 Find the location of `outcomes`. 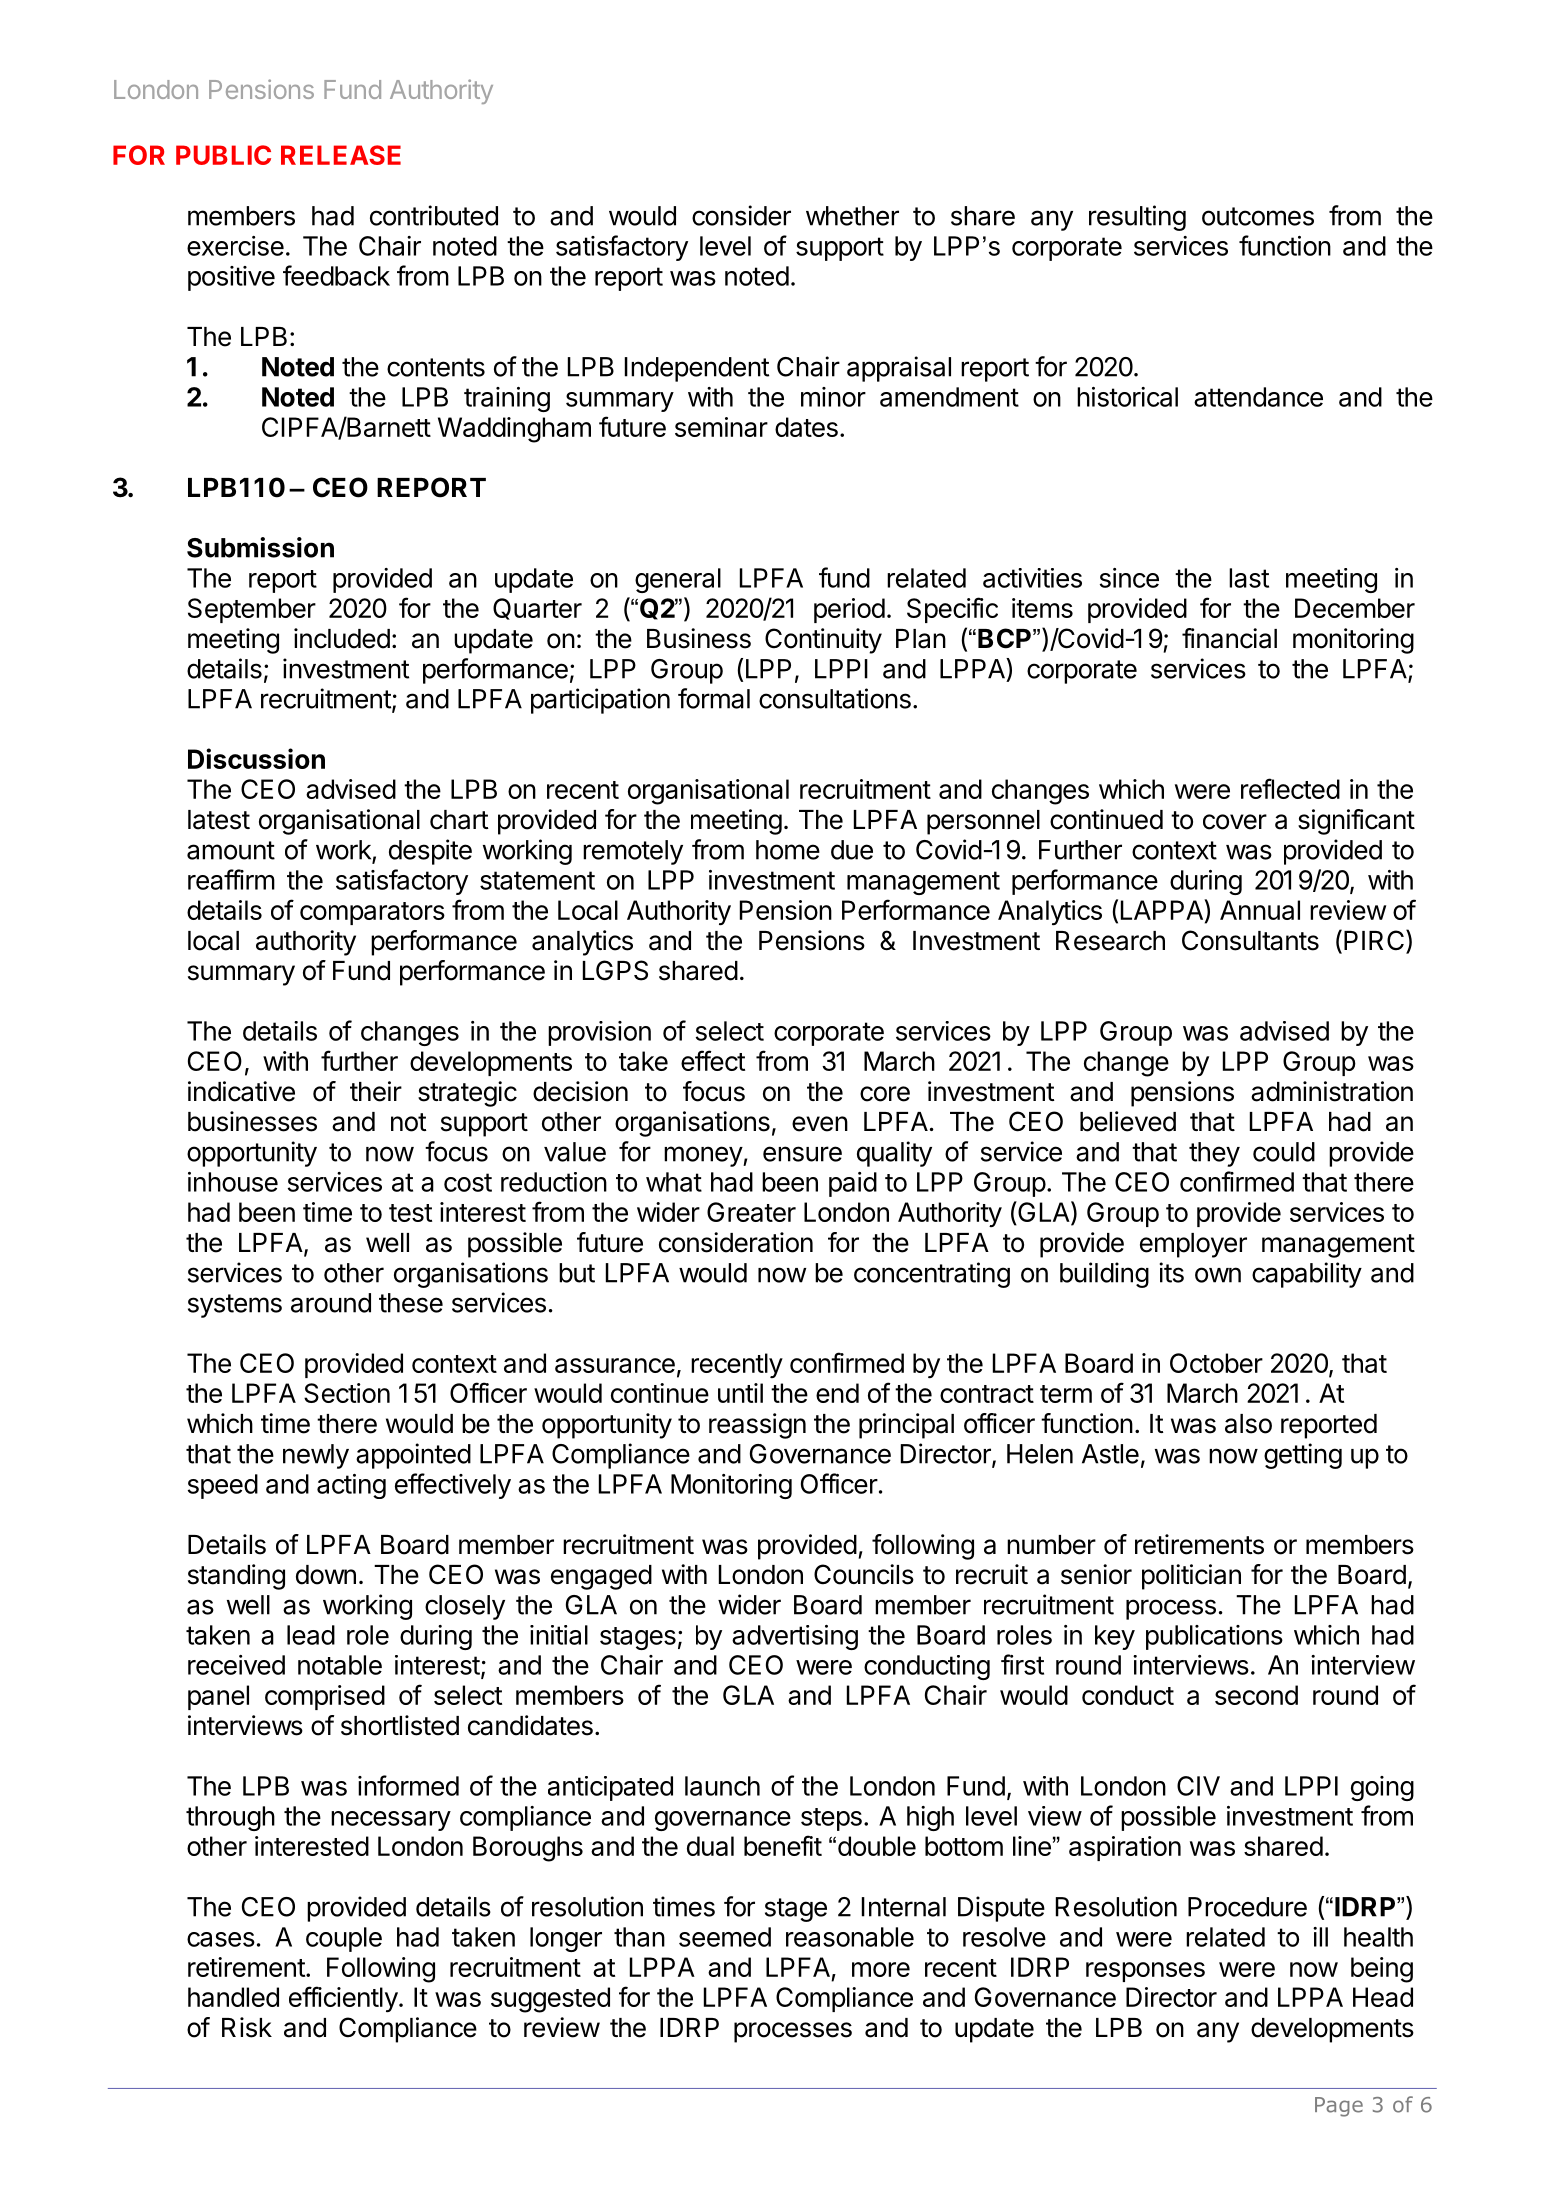

outcomes is located at coordinates (1258, 216).
